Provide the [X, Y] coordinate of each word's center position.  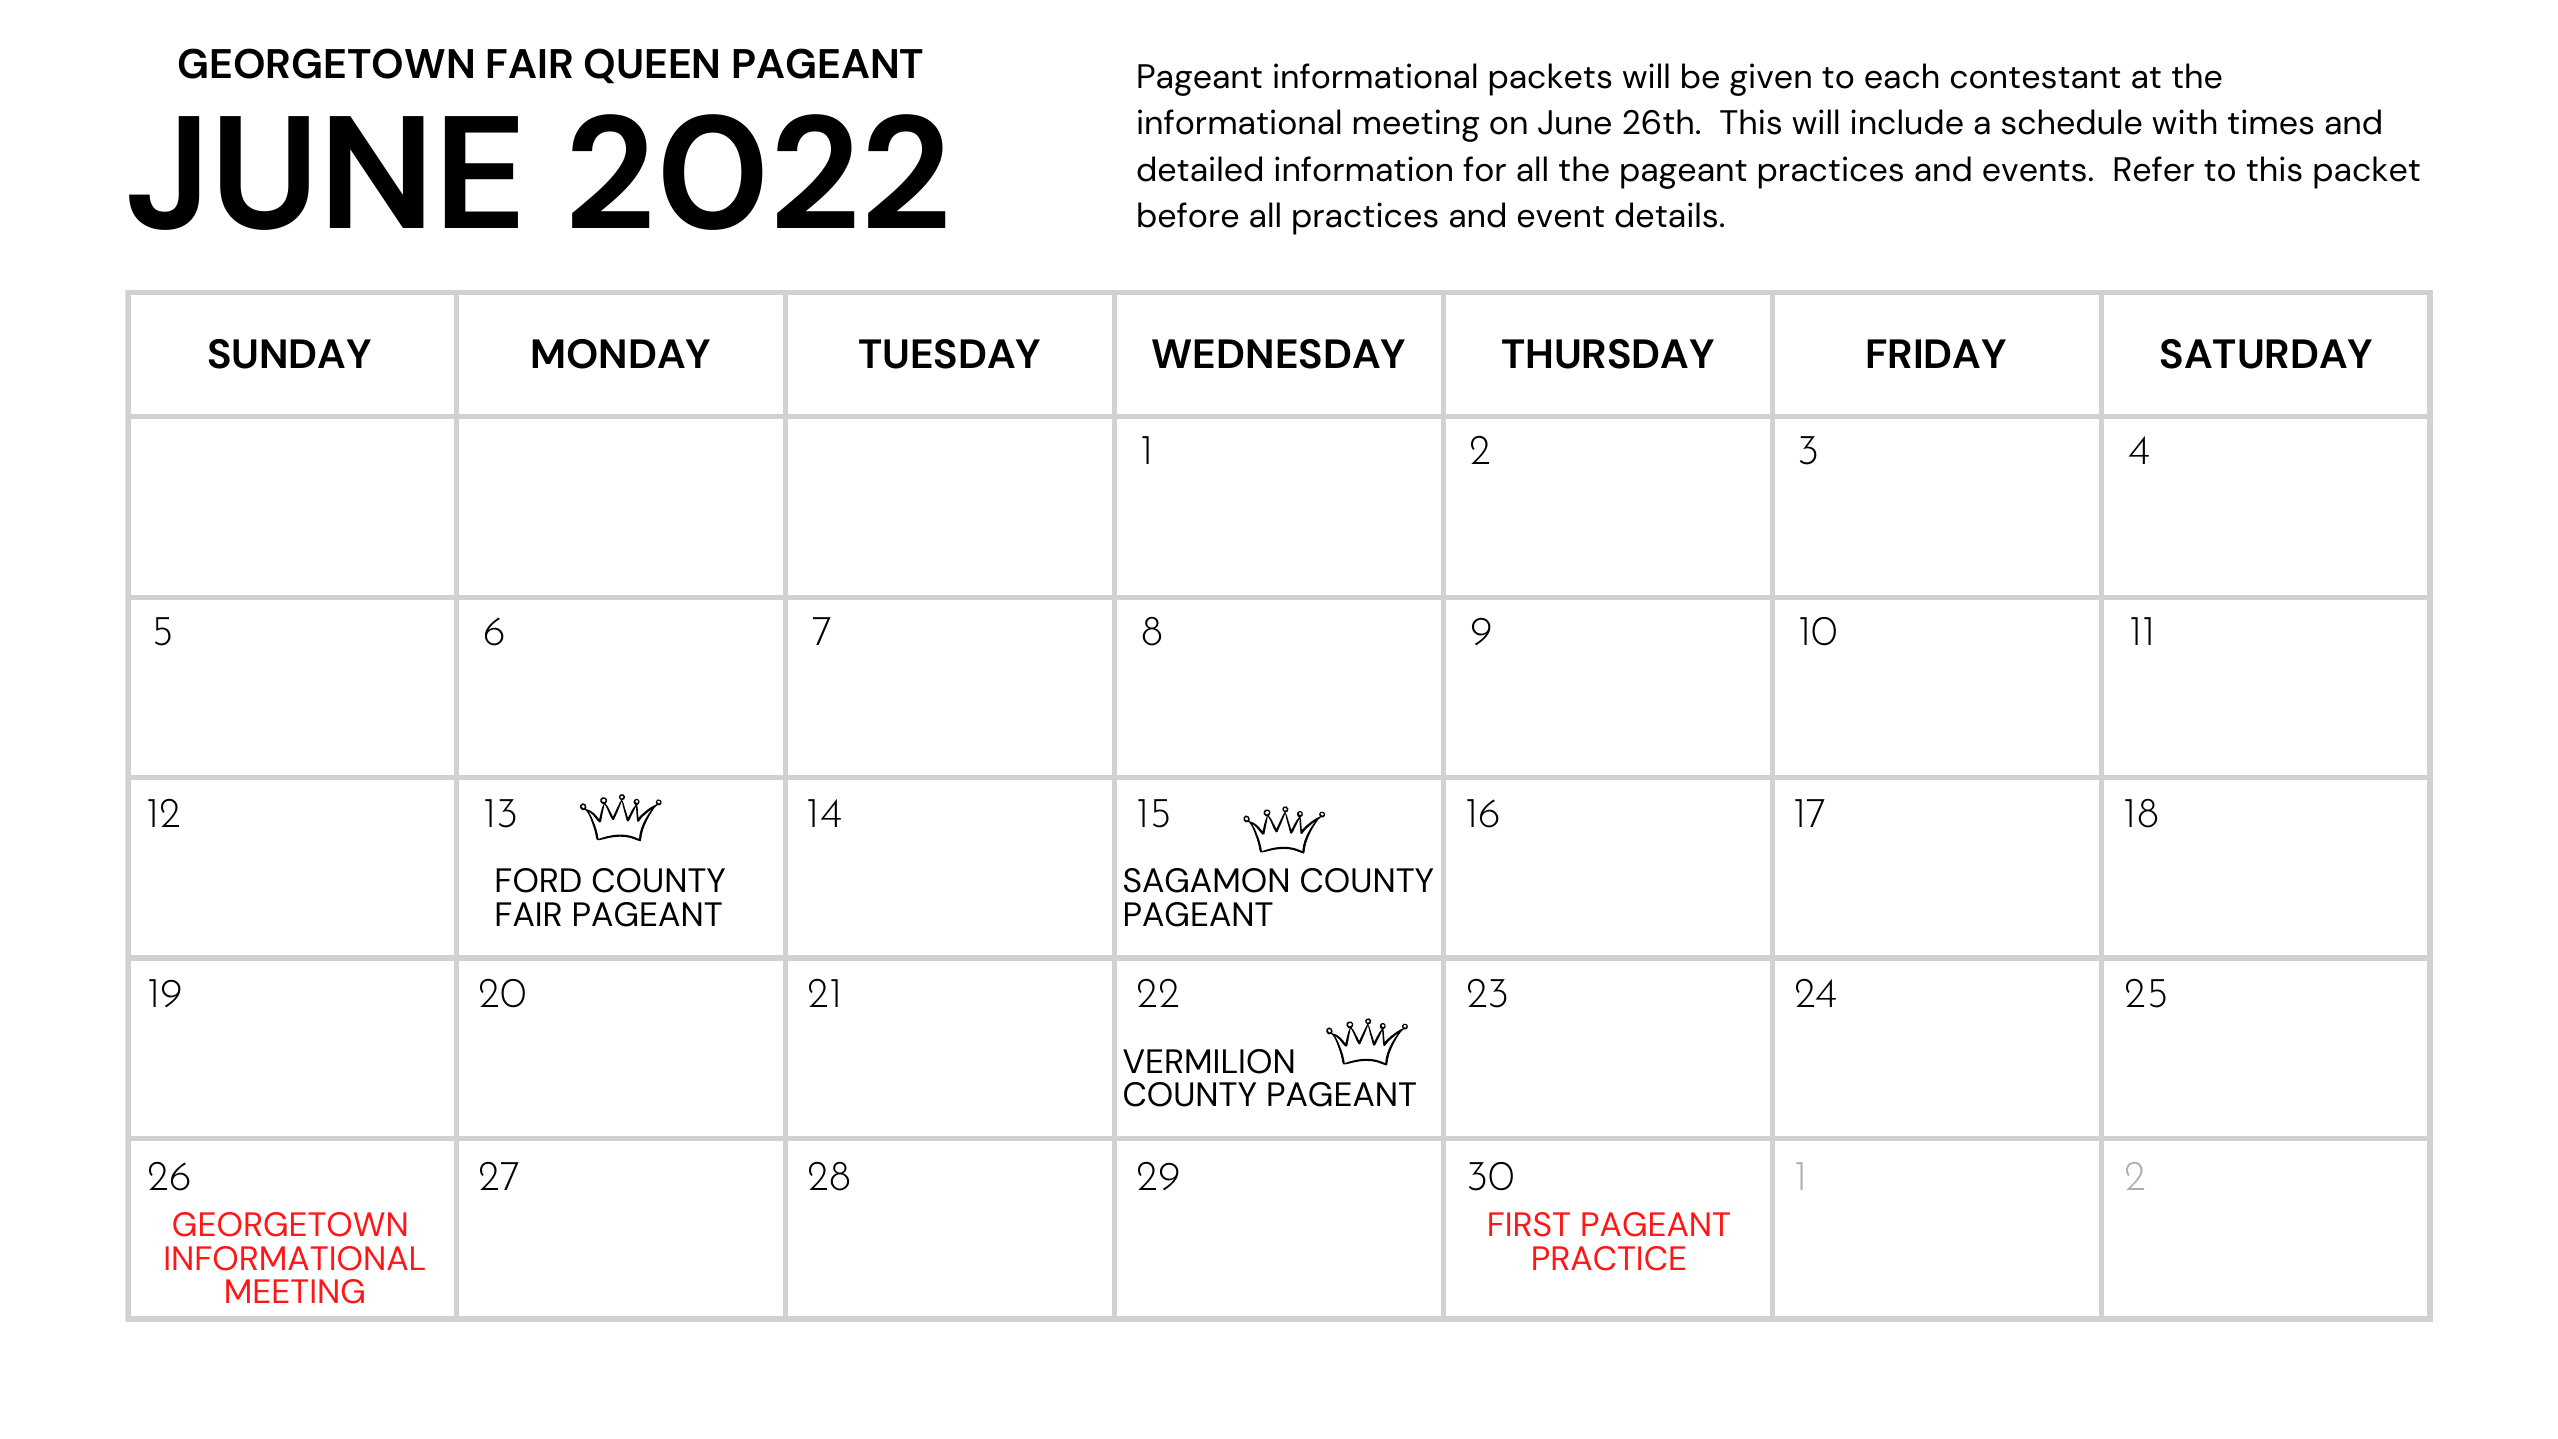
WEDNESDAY [1278, 354]
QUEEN [651, 66]
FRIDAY [1936, 353]
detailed [1199, 169]
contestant [2035, 78]
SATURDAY [2266, 354]
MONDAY [621, 354]
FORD [538, 880]
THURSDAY [1608, 354]
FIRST [1529, 1224]
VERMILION [1208, 1061]
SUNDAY [290, 354]
